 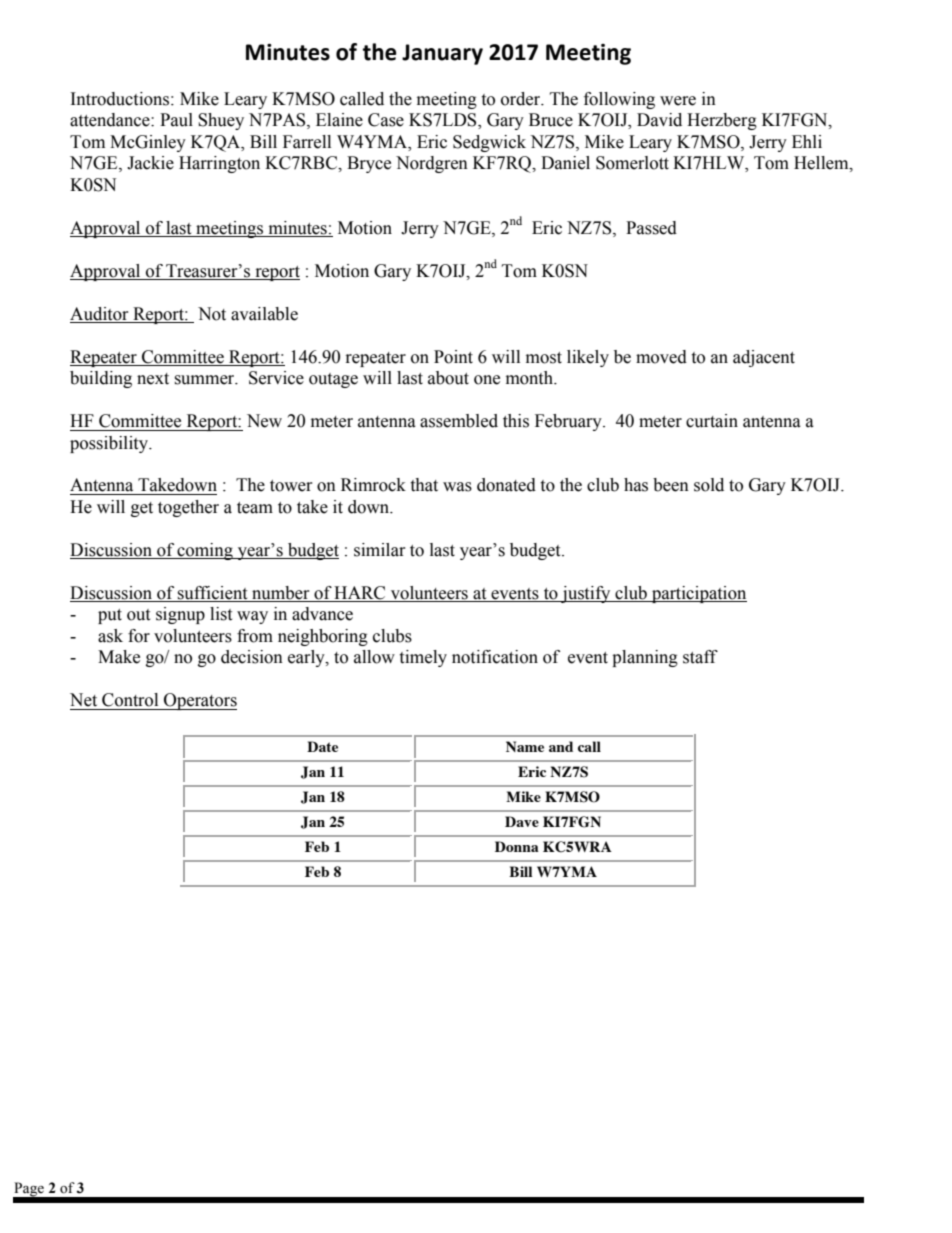 I want to click on similar, so click(x=380, y=550).
